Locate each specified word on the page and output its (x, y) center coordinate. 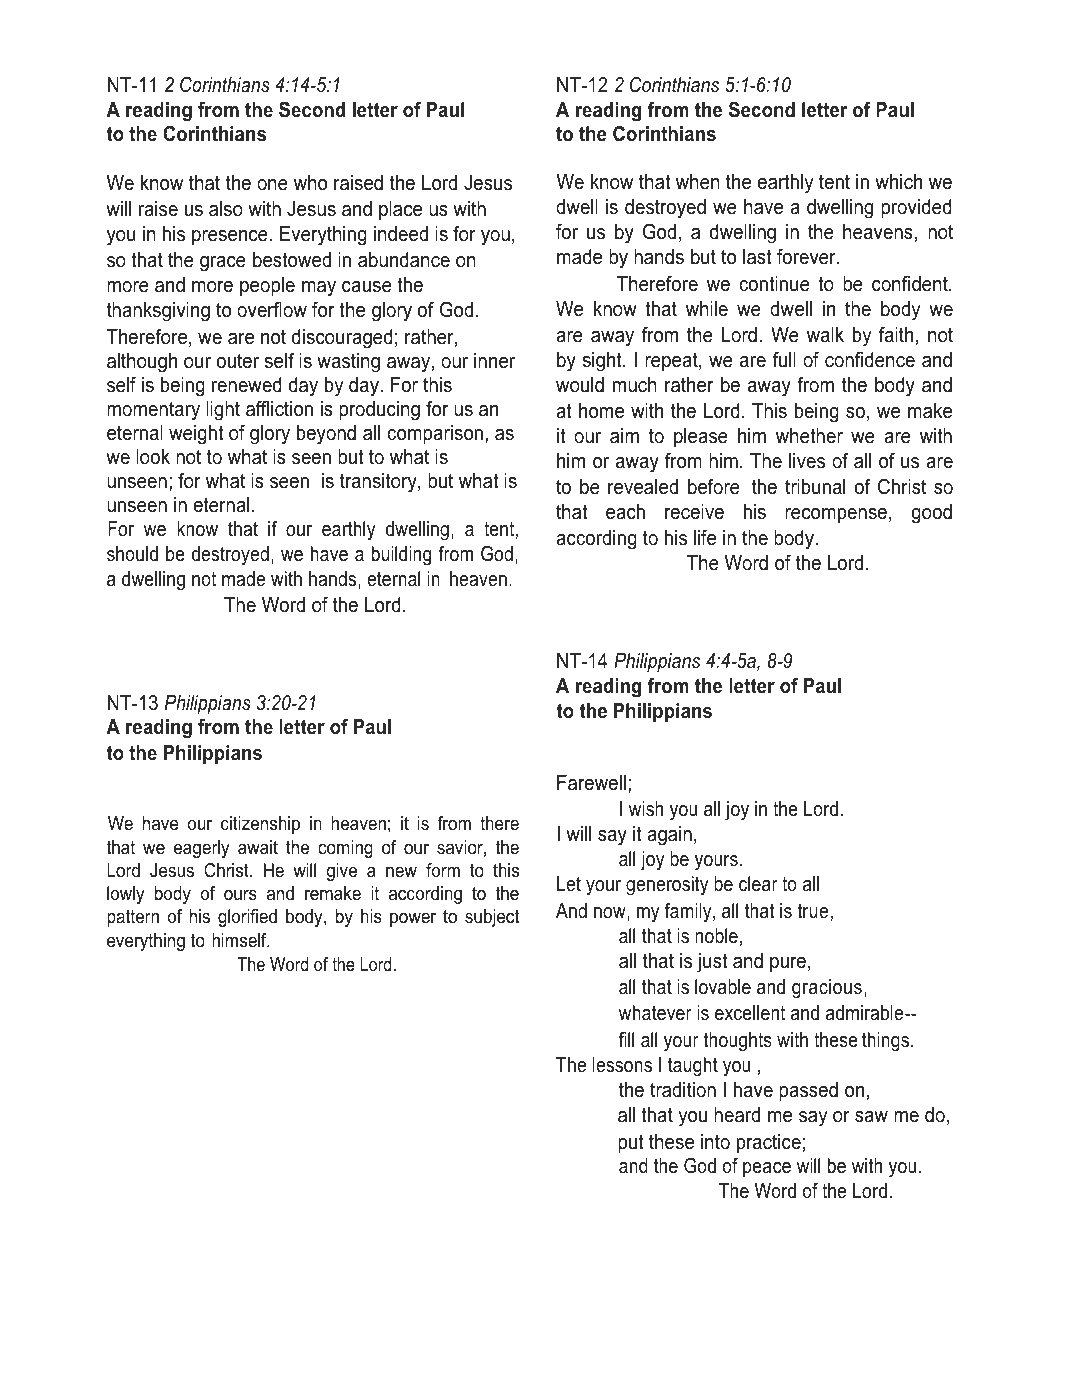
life (705, 538)
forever (807, 257)
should (132, 554)
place (400, 210)
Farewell (591, 783)
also (226, 209)
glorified (247, 918)
